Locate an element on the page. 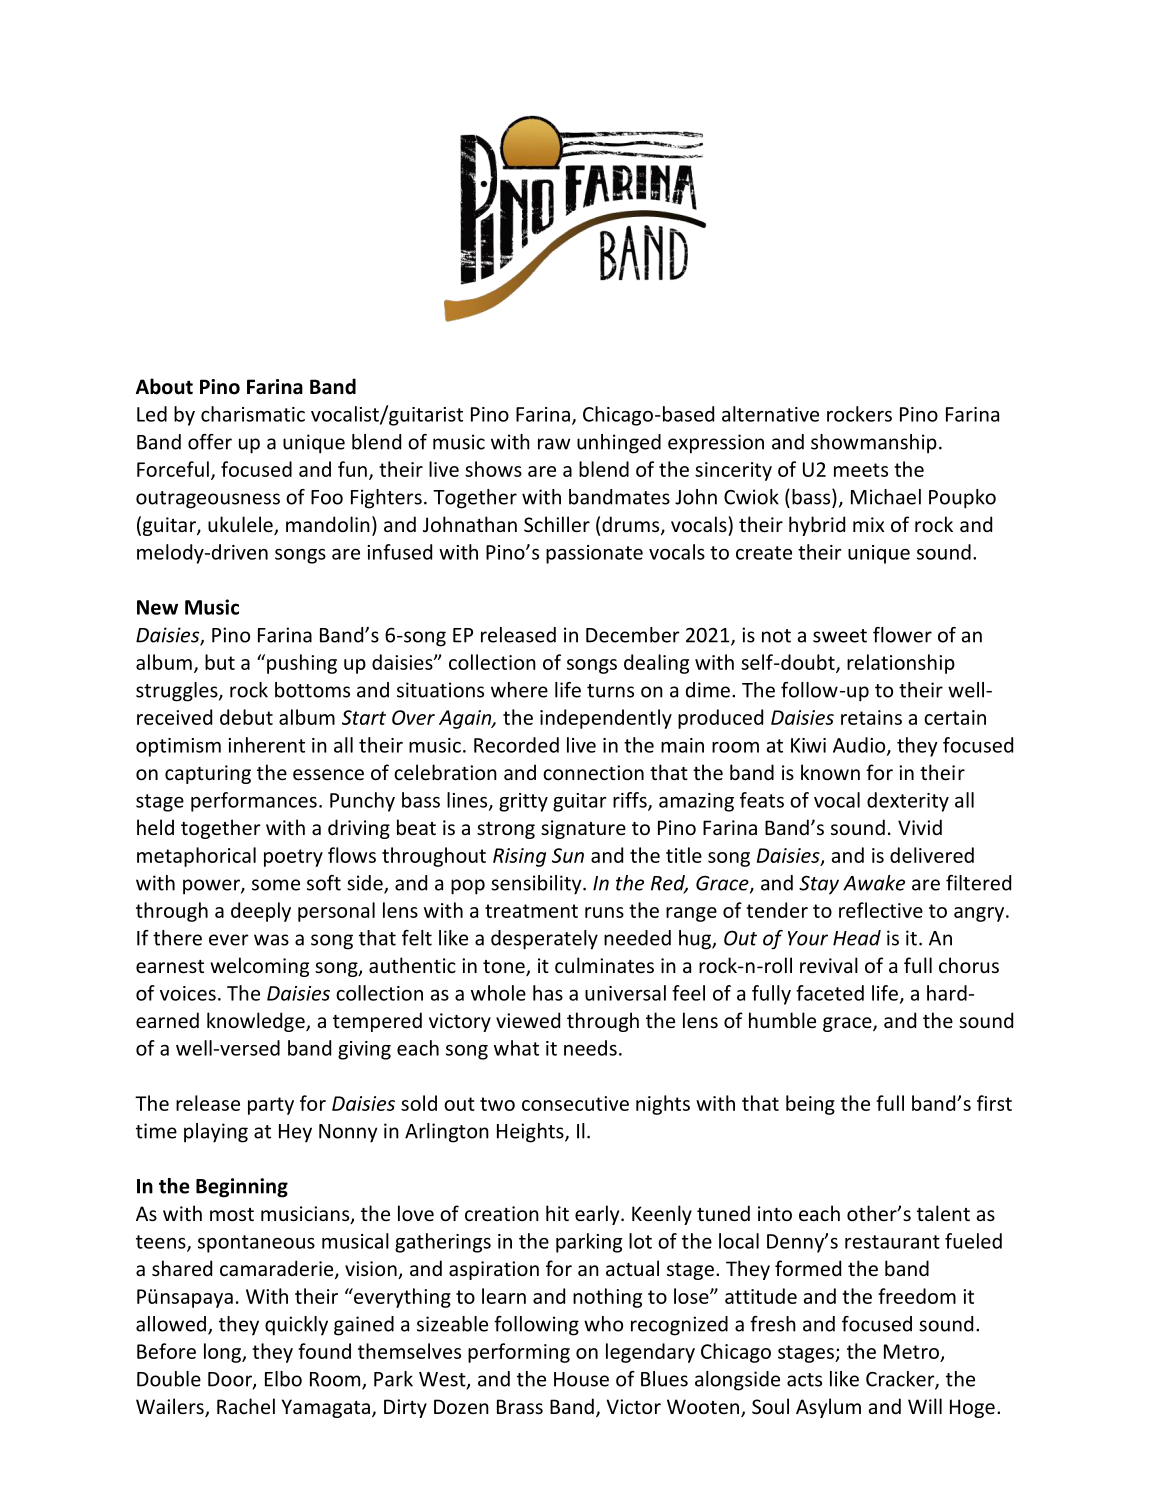  House is located at coordinates (581, 1379).
